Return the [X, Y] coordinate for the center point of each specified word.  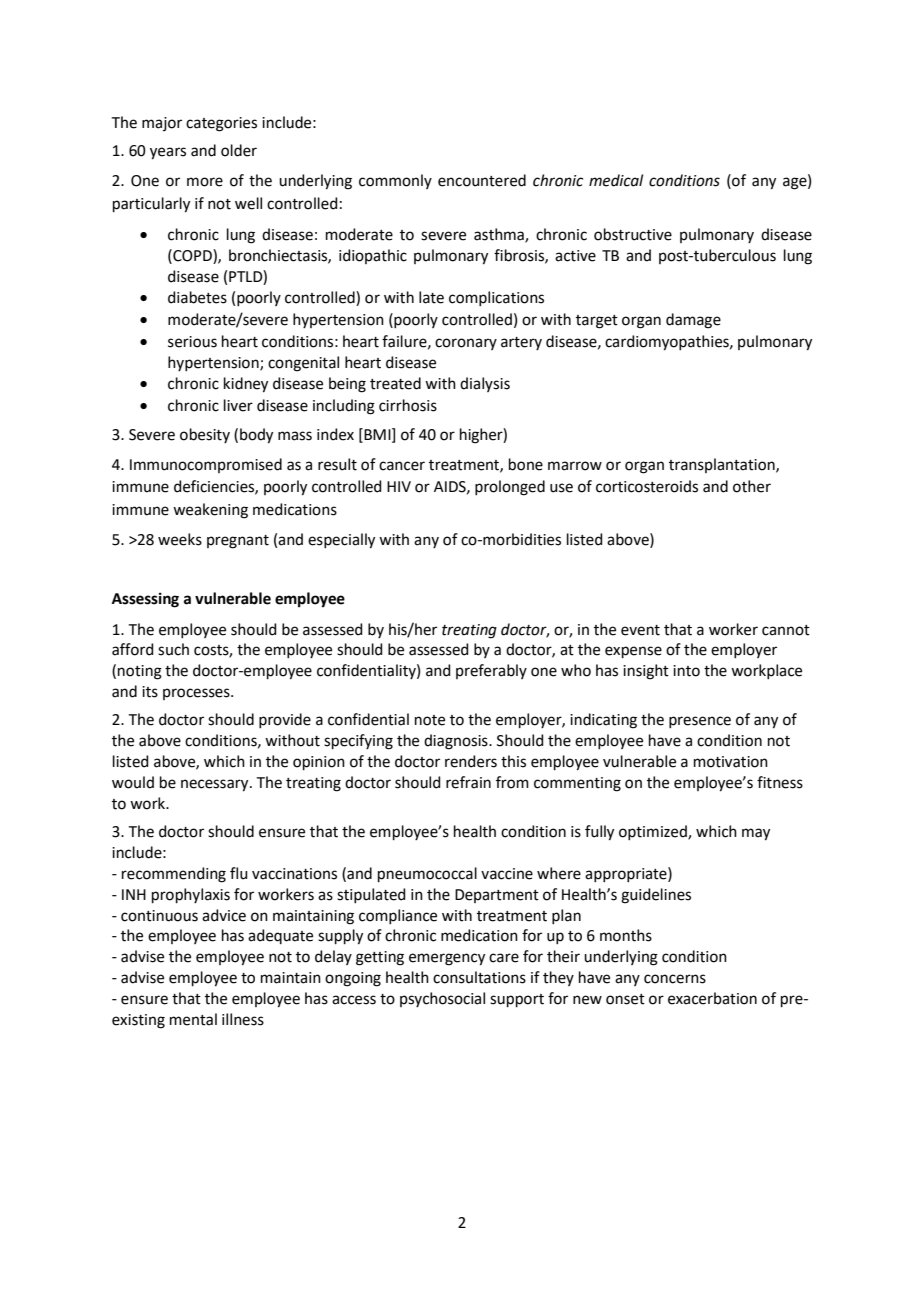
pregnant [238, 542]
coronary [466, 344]
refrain [468, 782]
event [640, 630]
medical [616, 180]
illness [243, 1019]
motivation [731, 762]
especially [341, 541]
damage [693, 321]
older [239, 150]
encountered [482, 180]
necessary [216, 785]
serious [192, 342]
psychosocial [442, 999]
